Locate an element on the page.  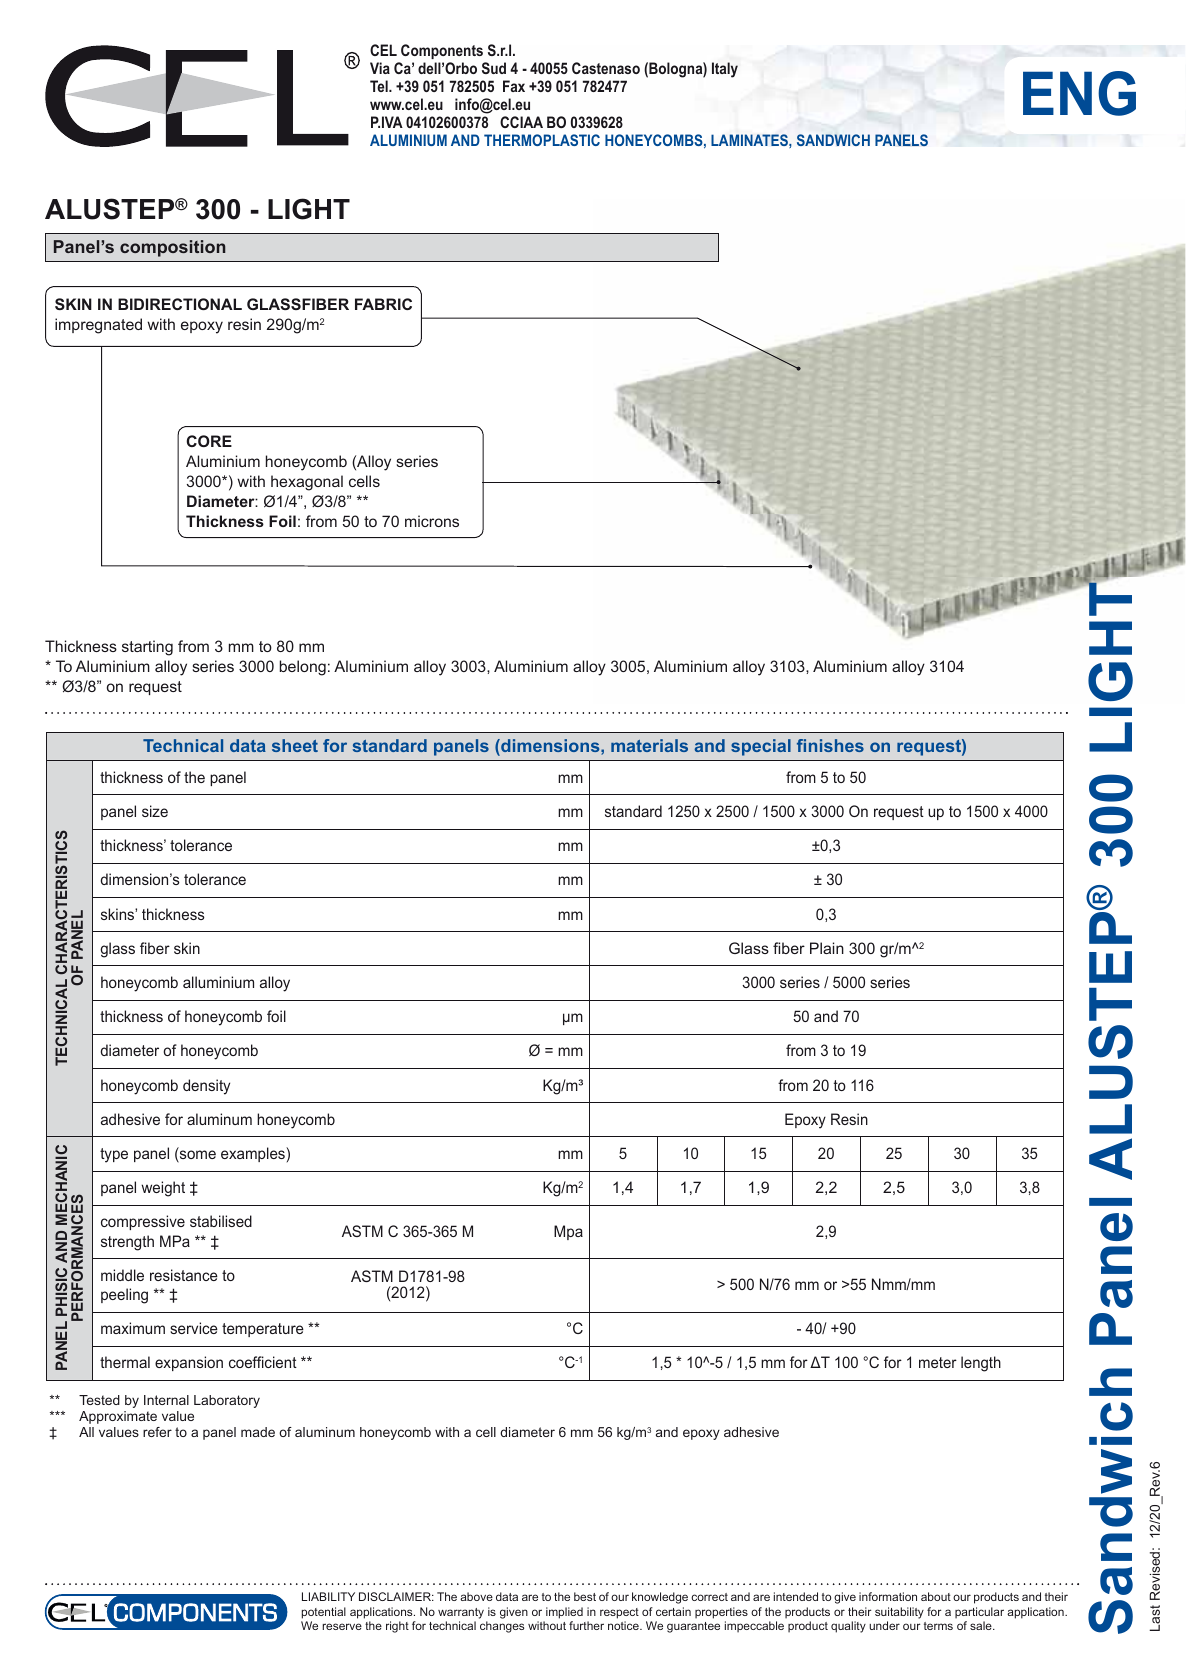
Fax is located at coordinates (514, 86).
